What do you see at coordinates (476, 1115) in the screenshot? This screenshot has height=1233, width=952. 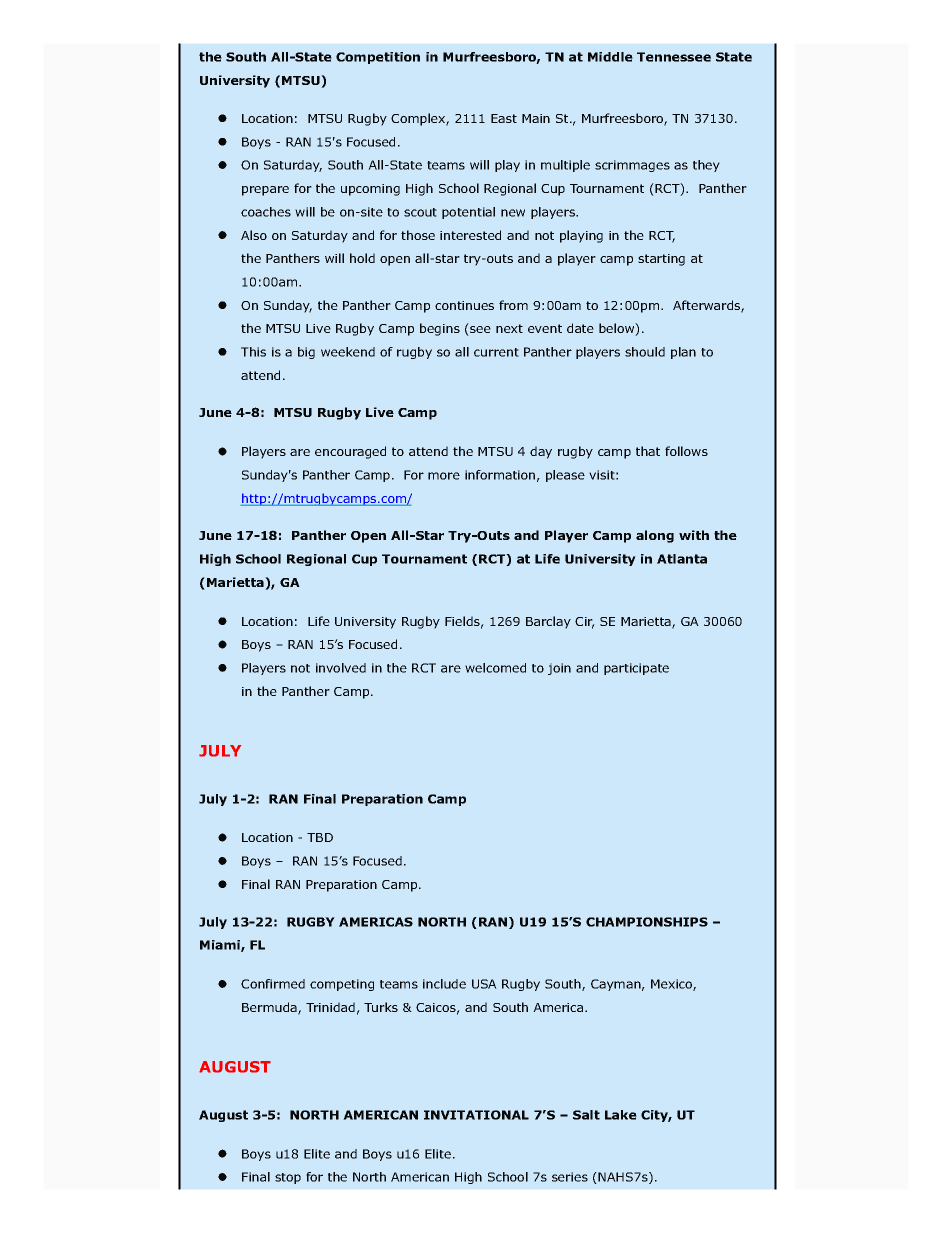 I see `INVITATIONAL` at bounding box center [476, 1115].
